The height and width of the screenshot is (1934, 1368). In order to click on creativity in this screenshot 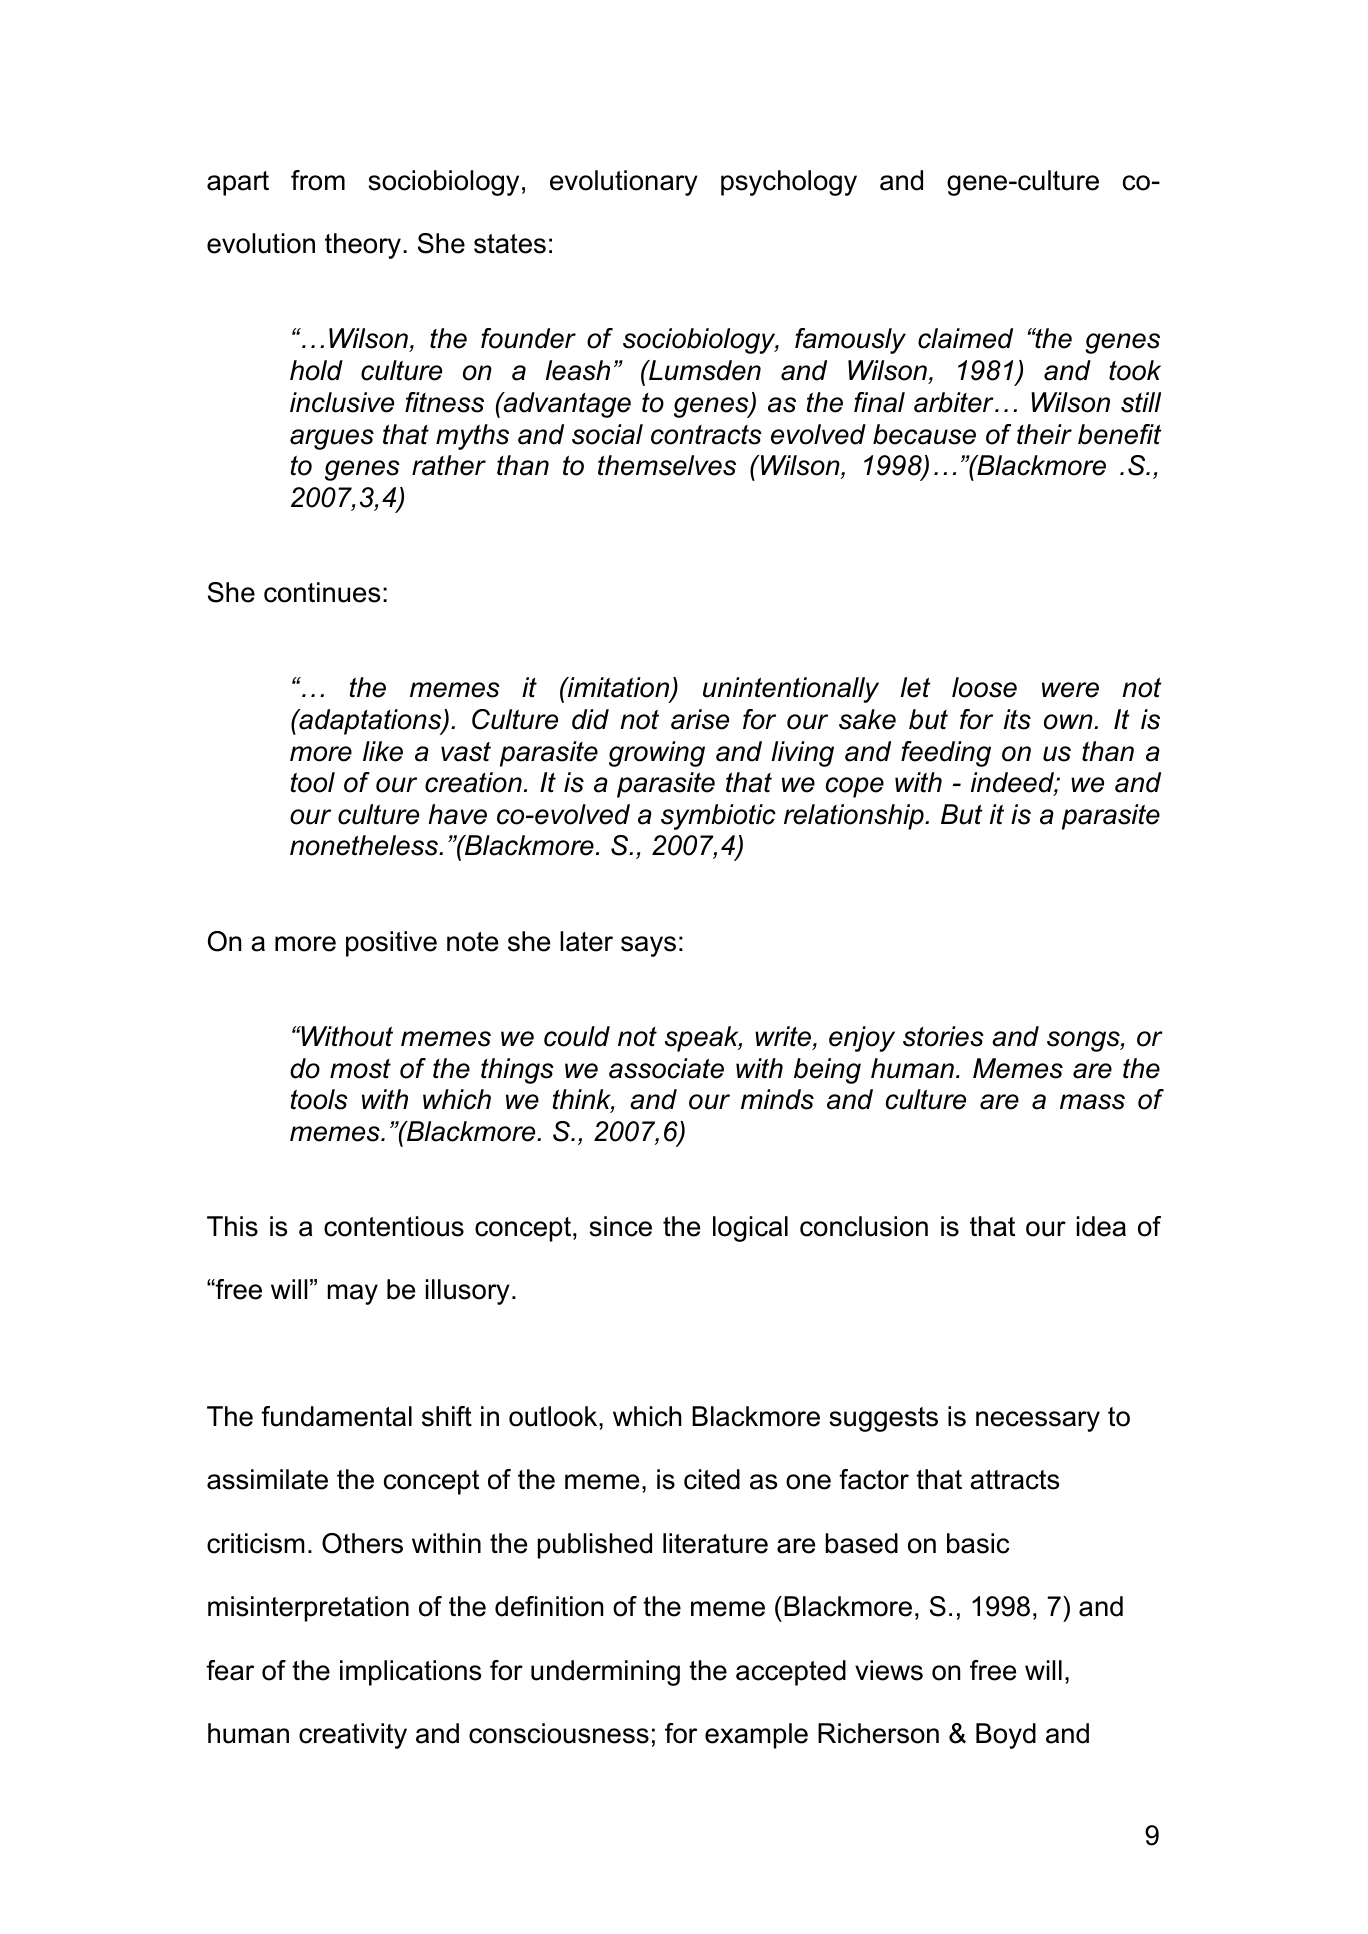, I will do `click(353, 1736)`.
